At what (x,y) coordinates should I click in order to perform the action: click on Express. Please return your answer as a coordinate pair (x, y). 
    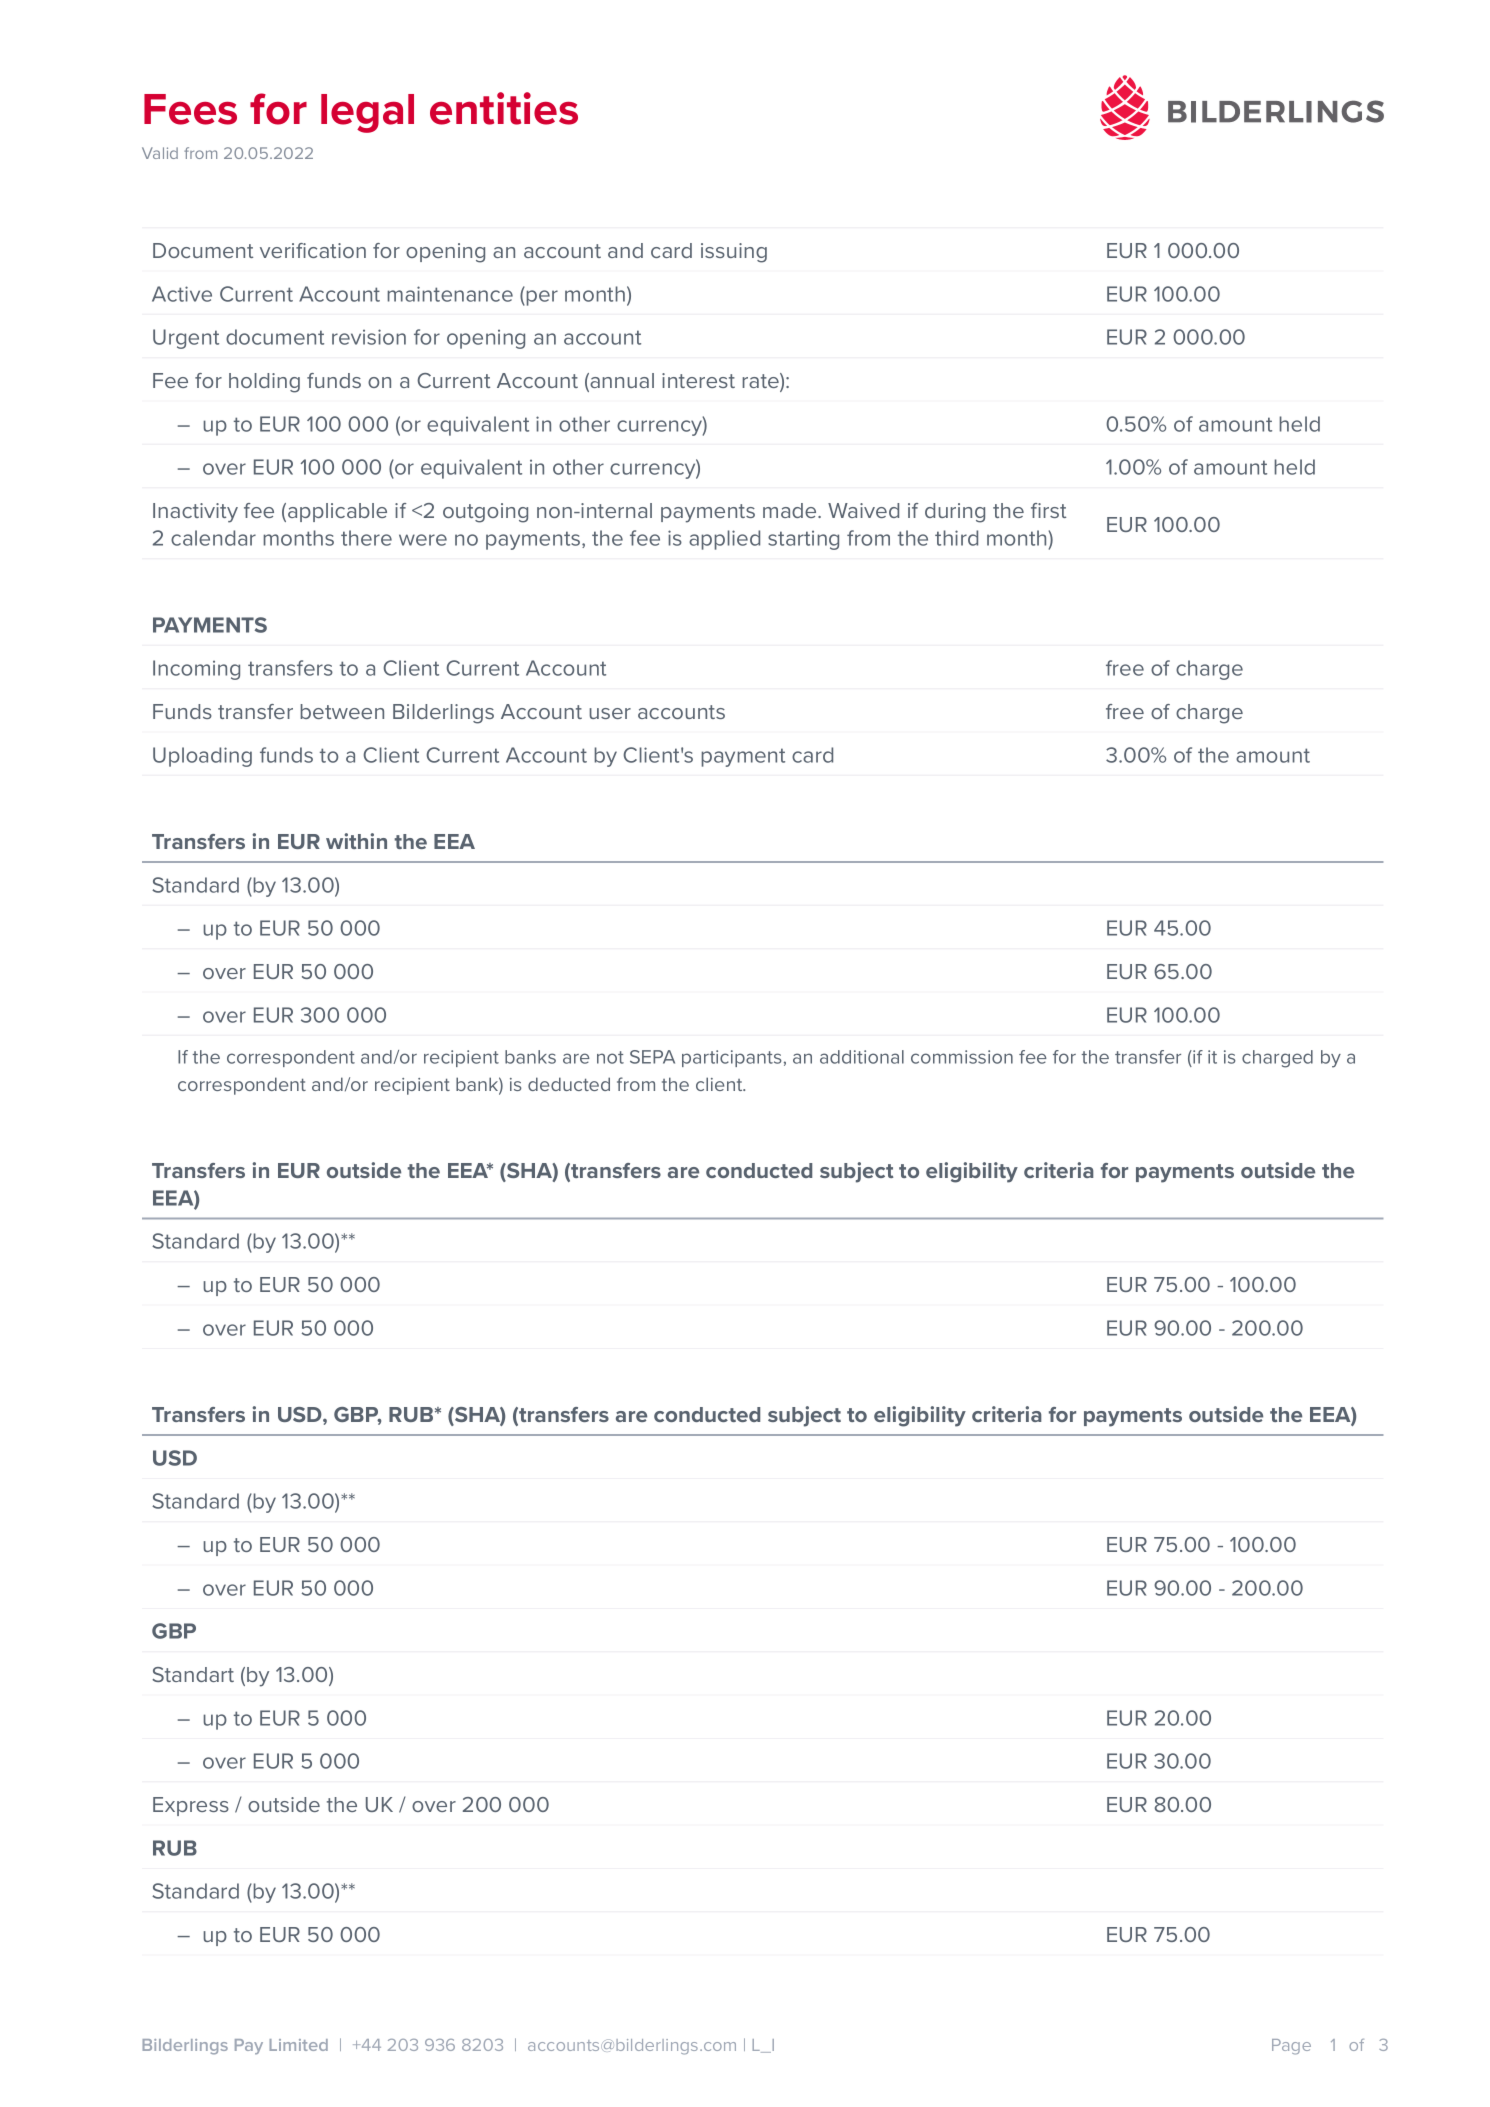
    Looking at the image, I should click on (191, 1806).
